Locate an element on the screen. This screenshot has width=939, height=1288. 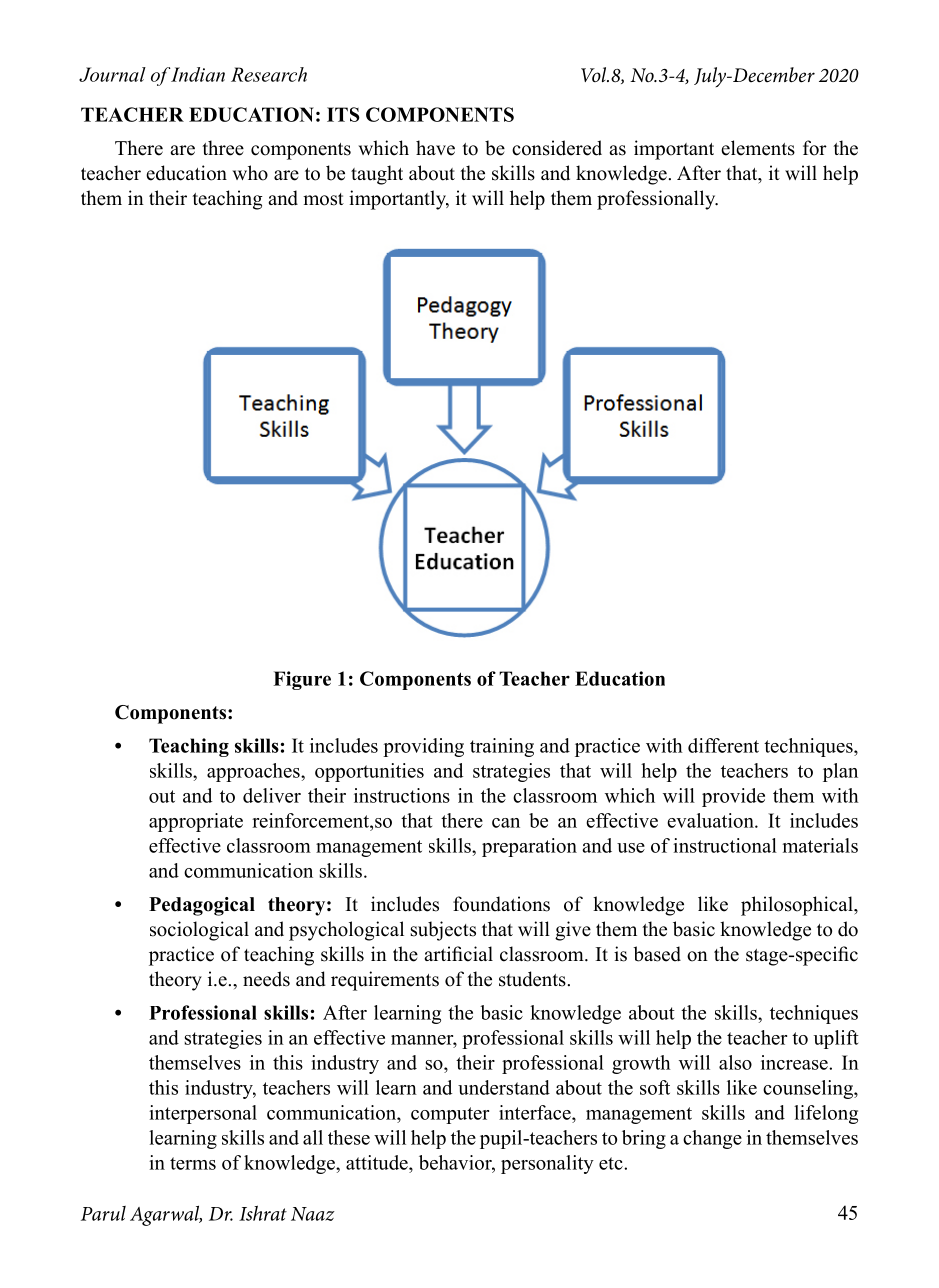
Figure is located at coordinates (302, 680).
